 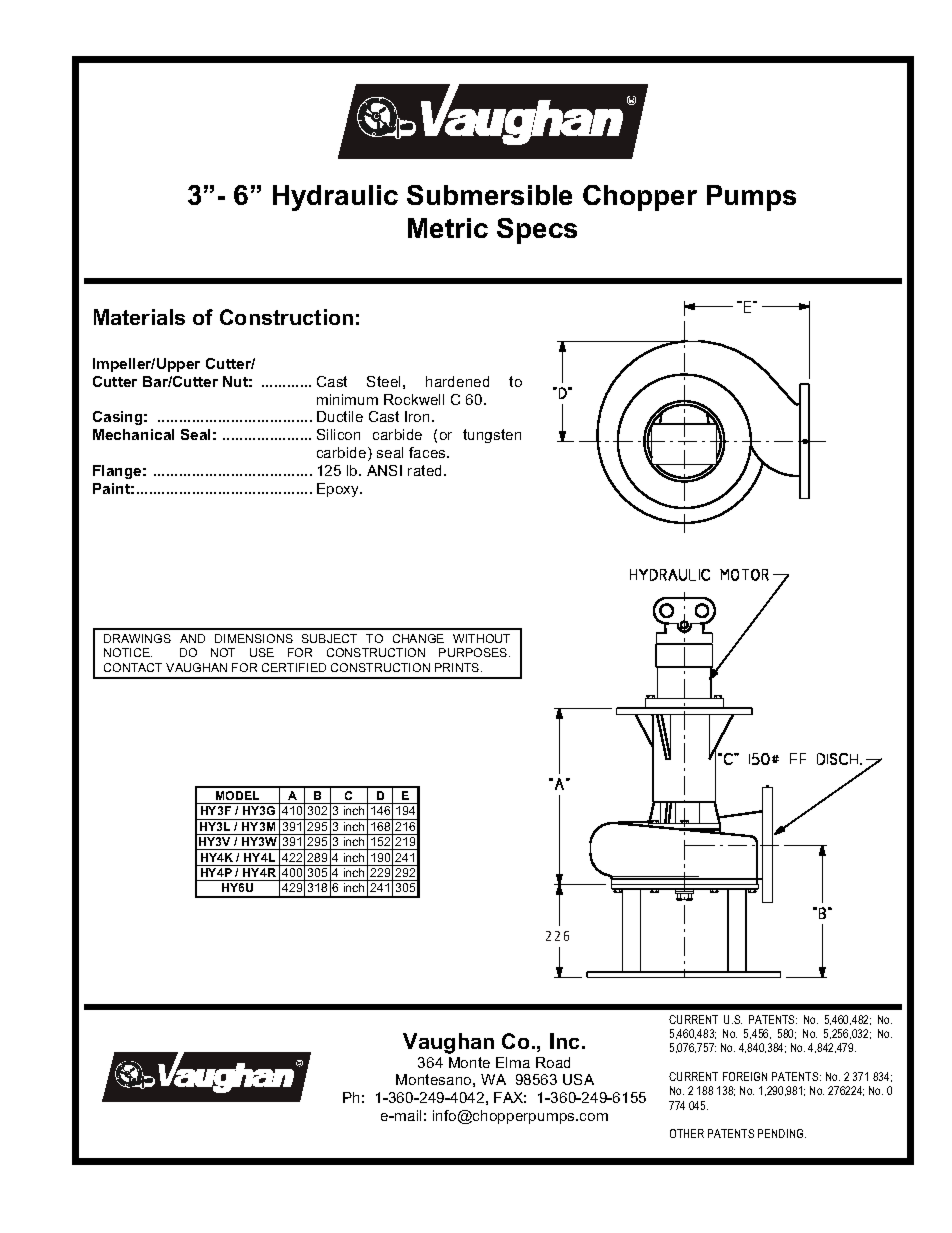 What do you see at coordinates (428, 452) in the screenshot?
I see `faces` at bounding box center [428, 452].
